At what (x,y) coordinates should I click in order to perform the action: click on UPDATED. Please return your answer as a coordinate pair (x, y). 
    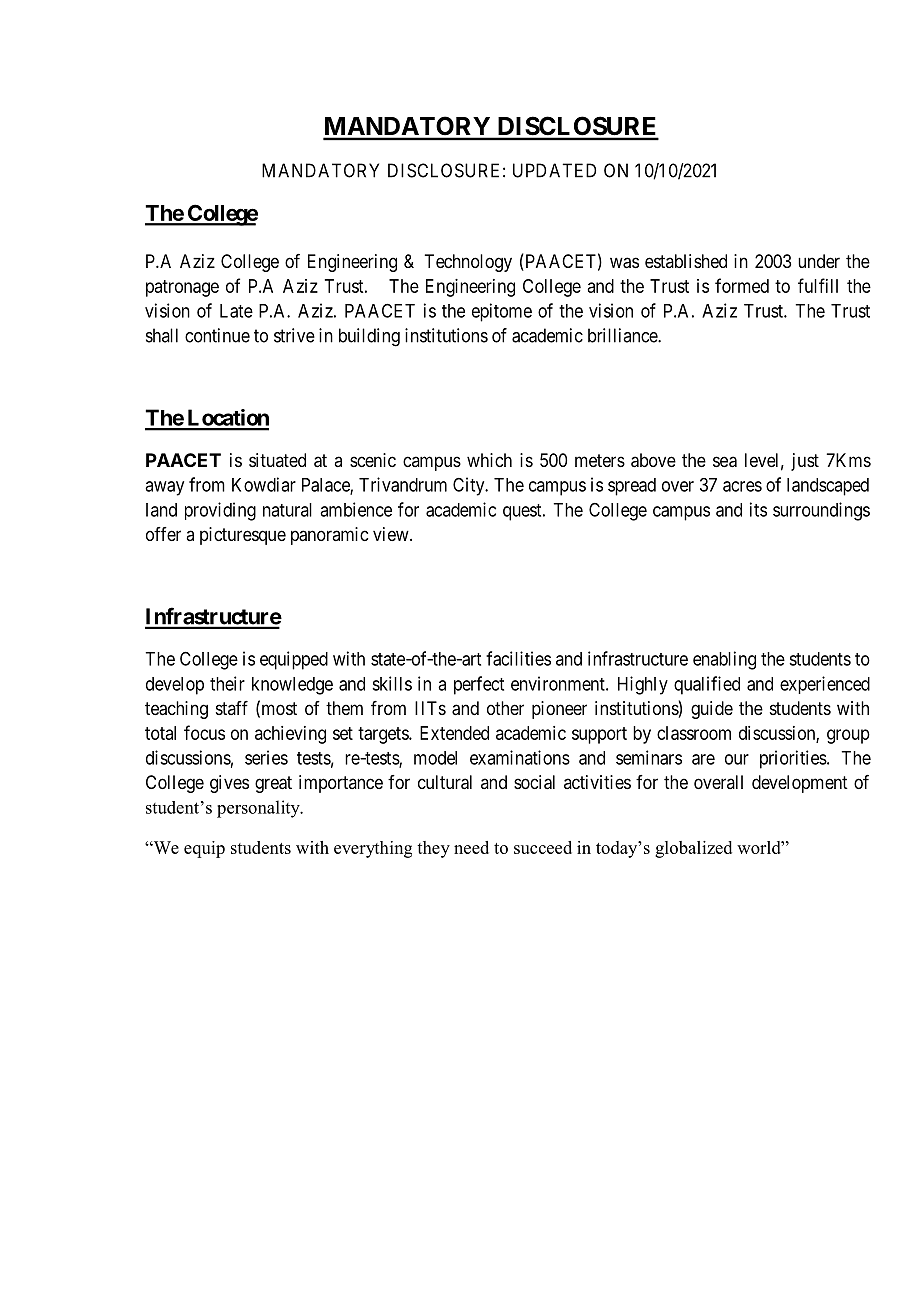
    Looking at the image, I should click on (554, 170).
